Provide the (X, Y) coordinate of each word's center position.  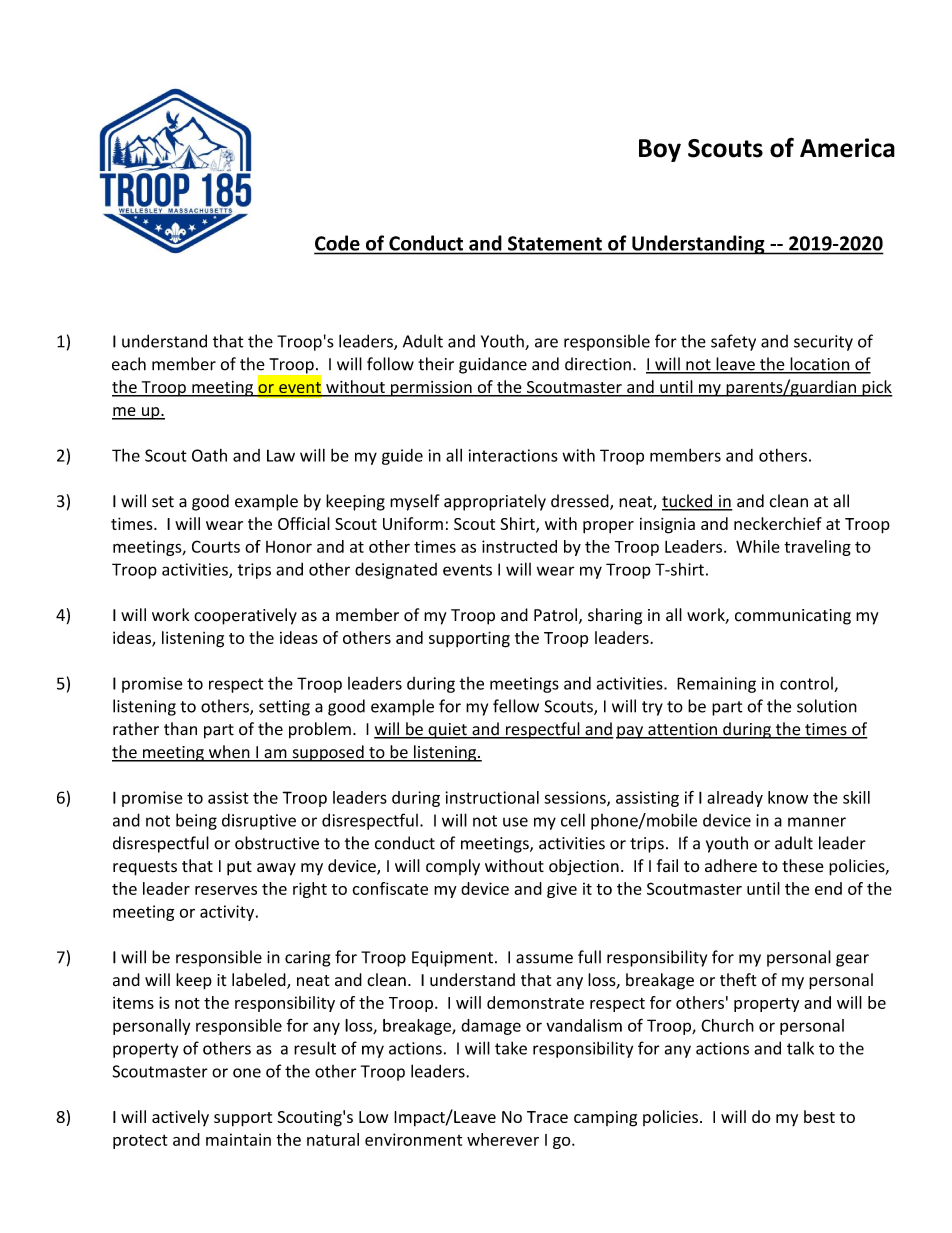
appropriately (495, 502)
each (129, 364)
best (819, 1116)
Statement (555, 243)
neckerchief (778, 523)
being (196, 821)
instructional (492, 797)
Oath (209, 455)
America (847, 148)
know (788, 797)
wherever (503, 1139)
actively (180, 1118)
